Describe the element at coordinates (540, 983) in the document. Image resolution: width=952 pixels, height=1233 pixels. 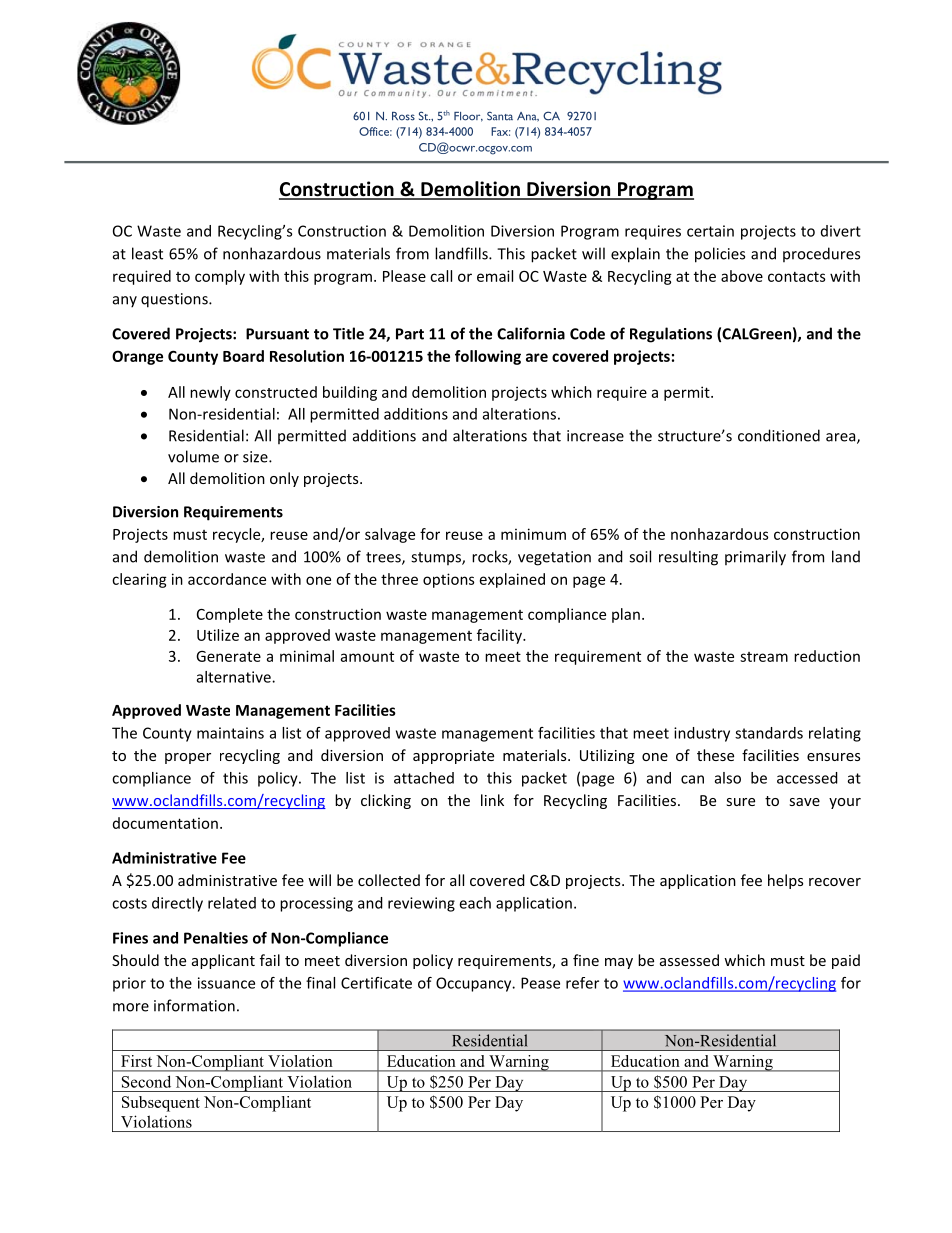
I see `Pease` at that location.
